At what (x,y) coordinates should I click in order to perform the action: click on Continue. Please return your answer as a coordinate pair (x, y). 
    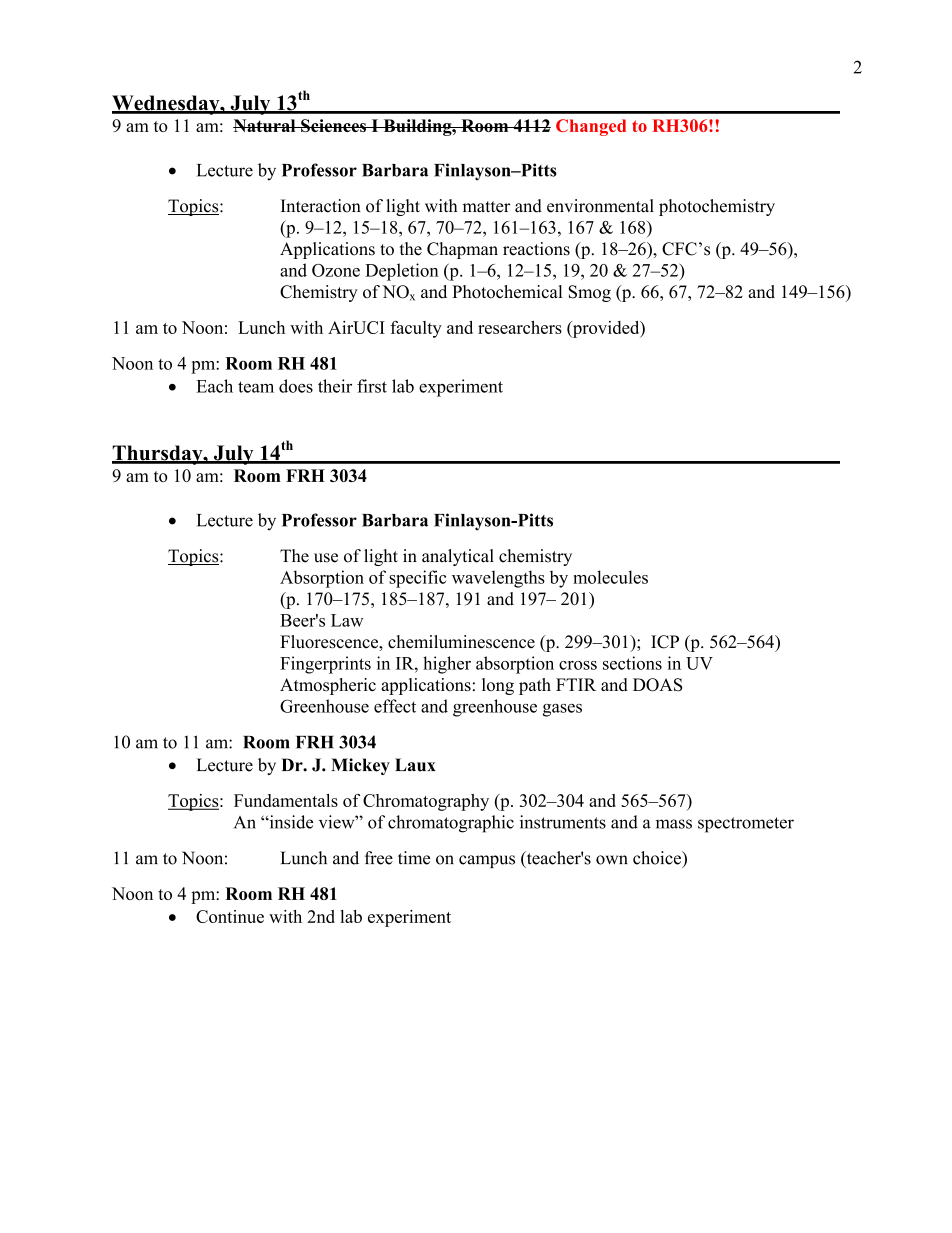
    Looking at the image, I should click on (230, 916).
